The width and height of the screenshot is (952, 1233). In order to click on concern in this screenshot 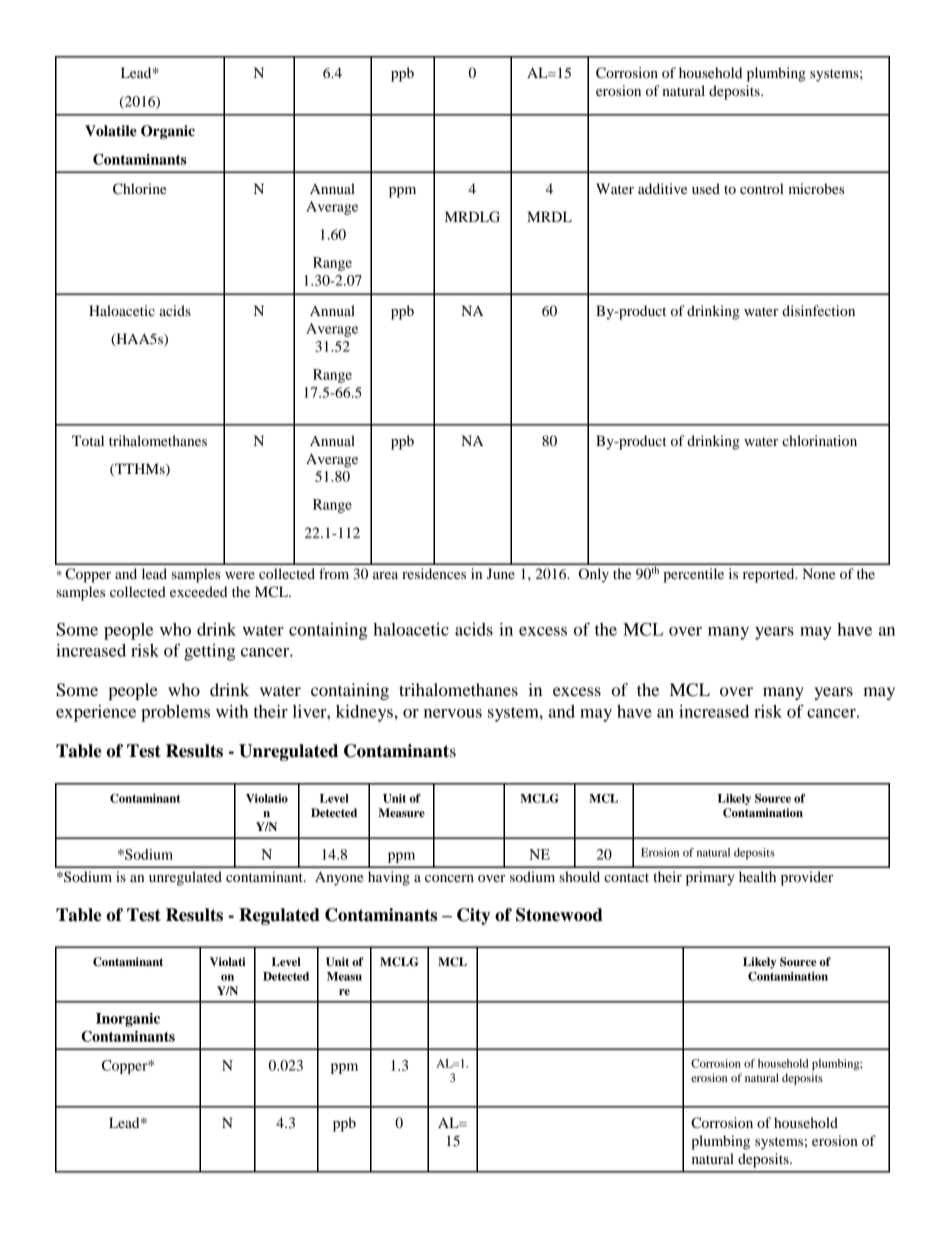, I will do `click(449, 878)`.
